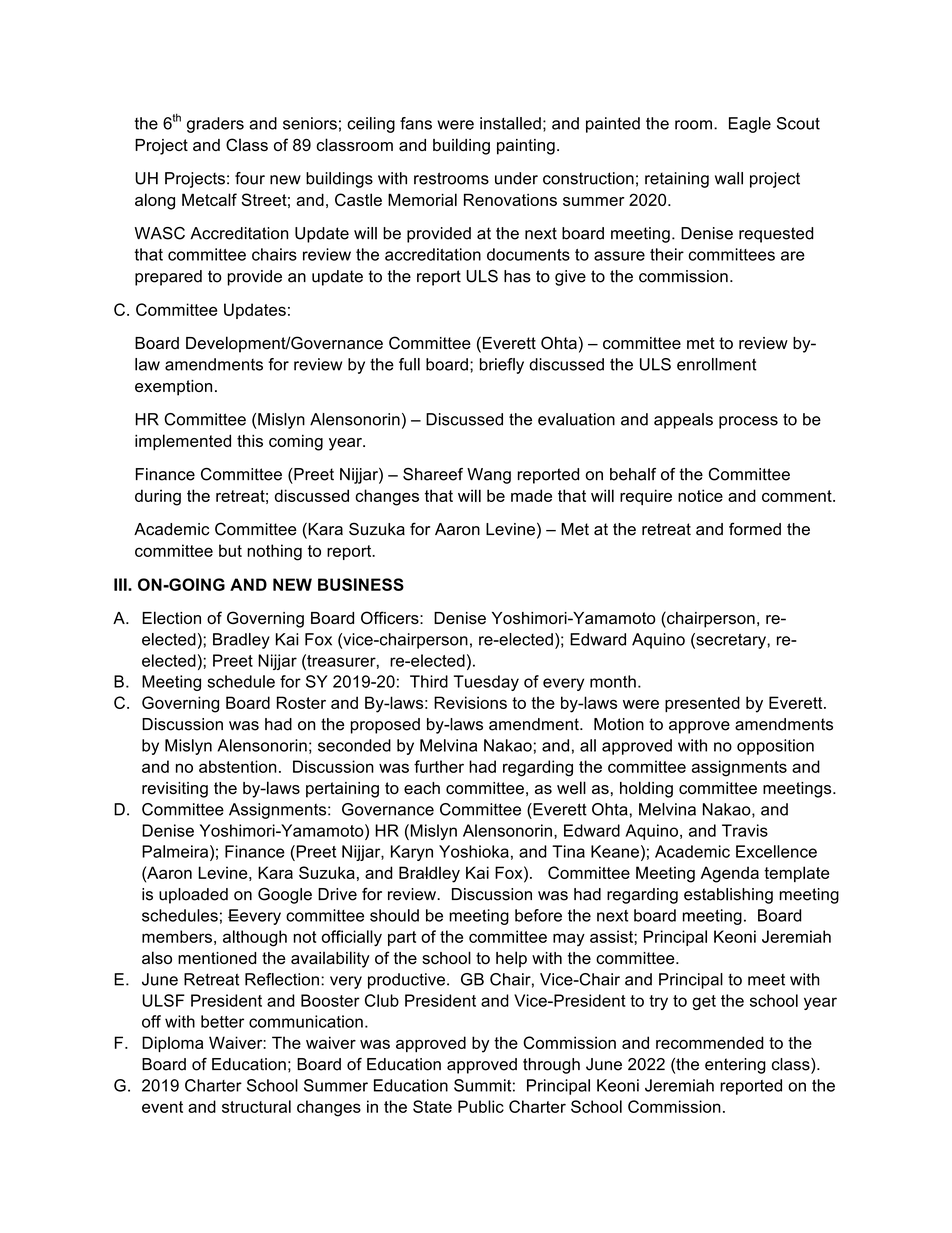  What do you see at coordinates (250, 440) in the image?
I see `this` at bounding box center [250, 440].
